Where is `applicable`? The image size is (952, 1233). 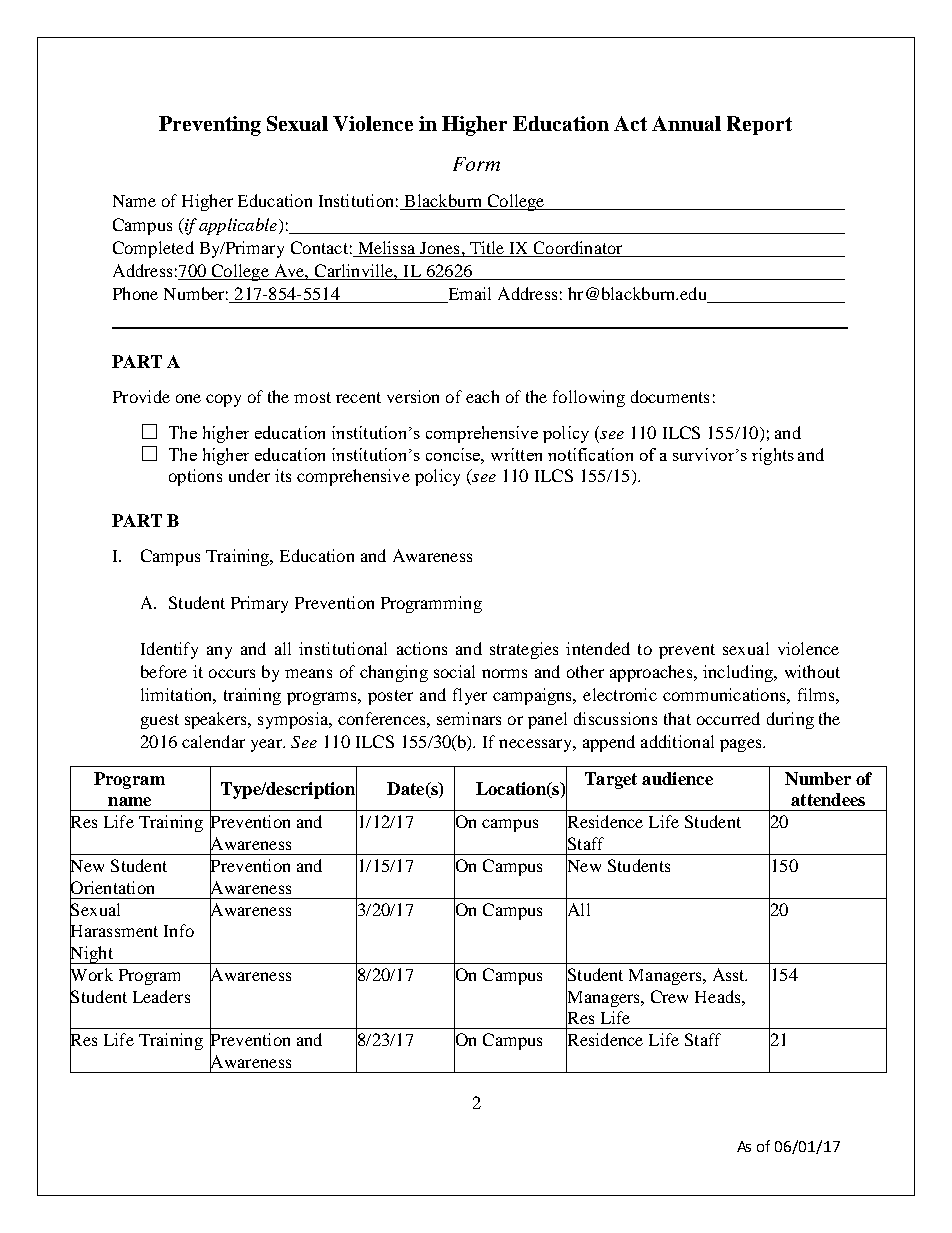 applicable is located at coordinates (238, 226).
